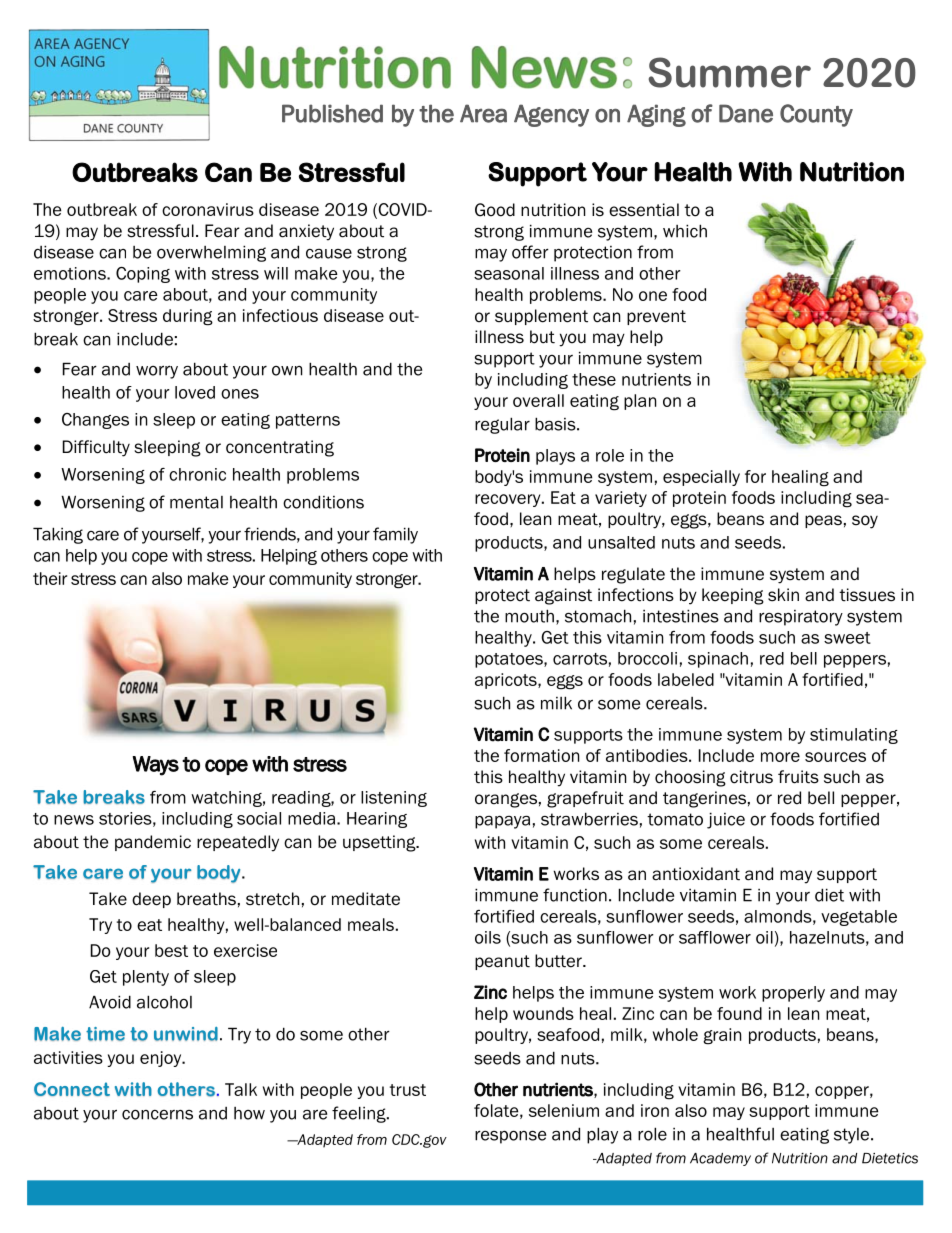 This document has height=1233, width=952. I want to click on Dane, so click(746, 113).
